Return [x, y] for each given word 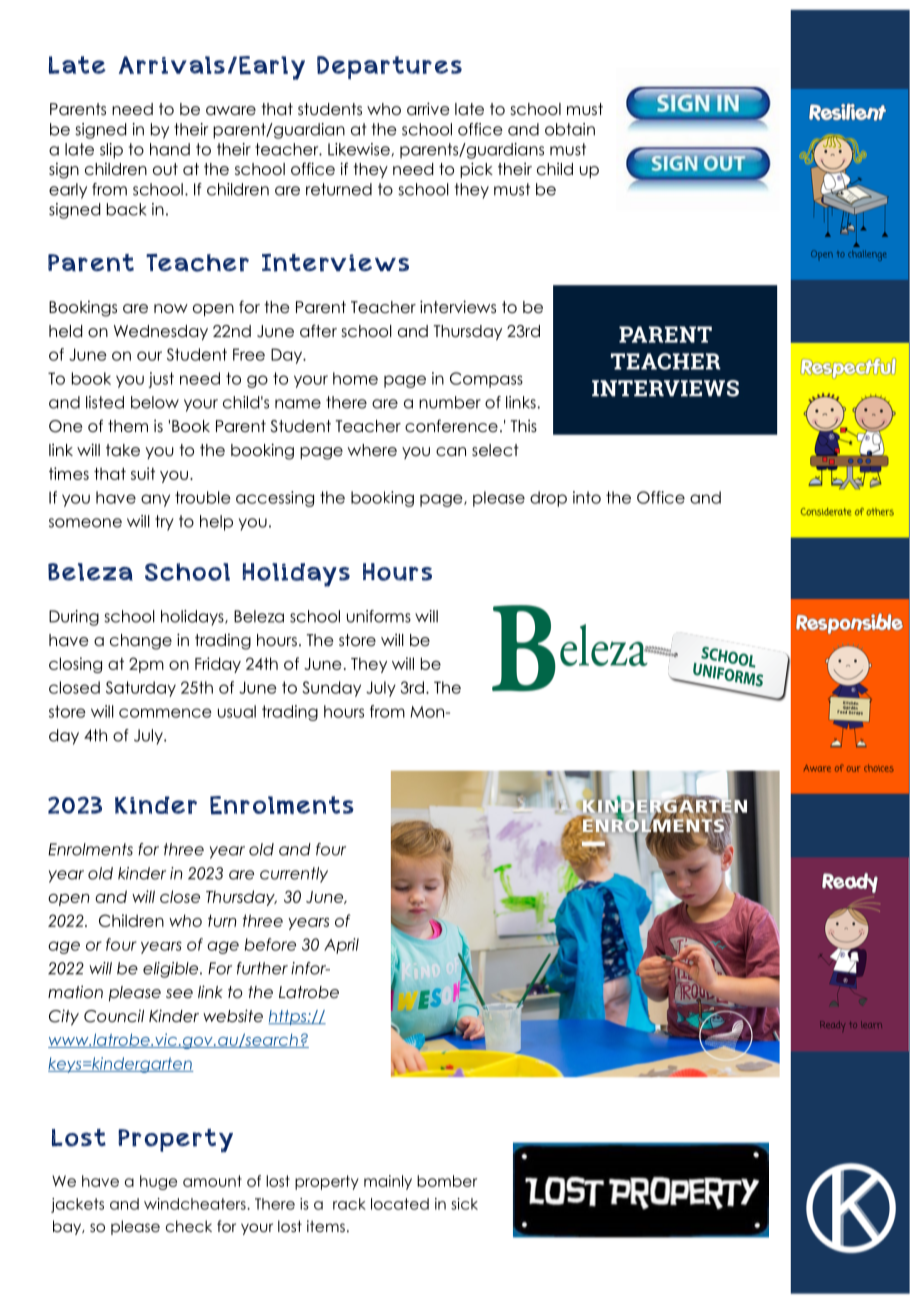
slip [111, 151]
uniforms [379, 616]
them [128, 426]
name [298, 404]
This [524, 426]
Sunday [331, 689]
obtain [570, 129]
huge [158, 1182]
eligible [172, 970]
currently [294, 875]
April [341, 946]
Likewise [359, 149]
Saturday [141, 689]
